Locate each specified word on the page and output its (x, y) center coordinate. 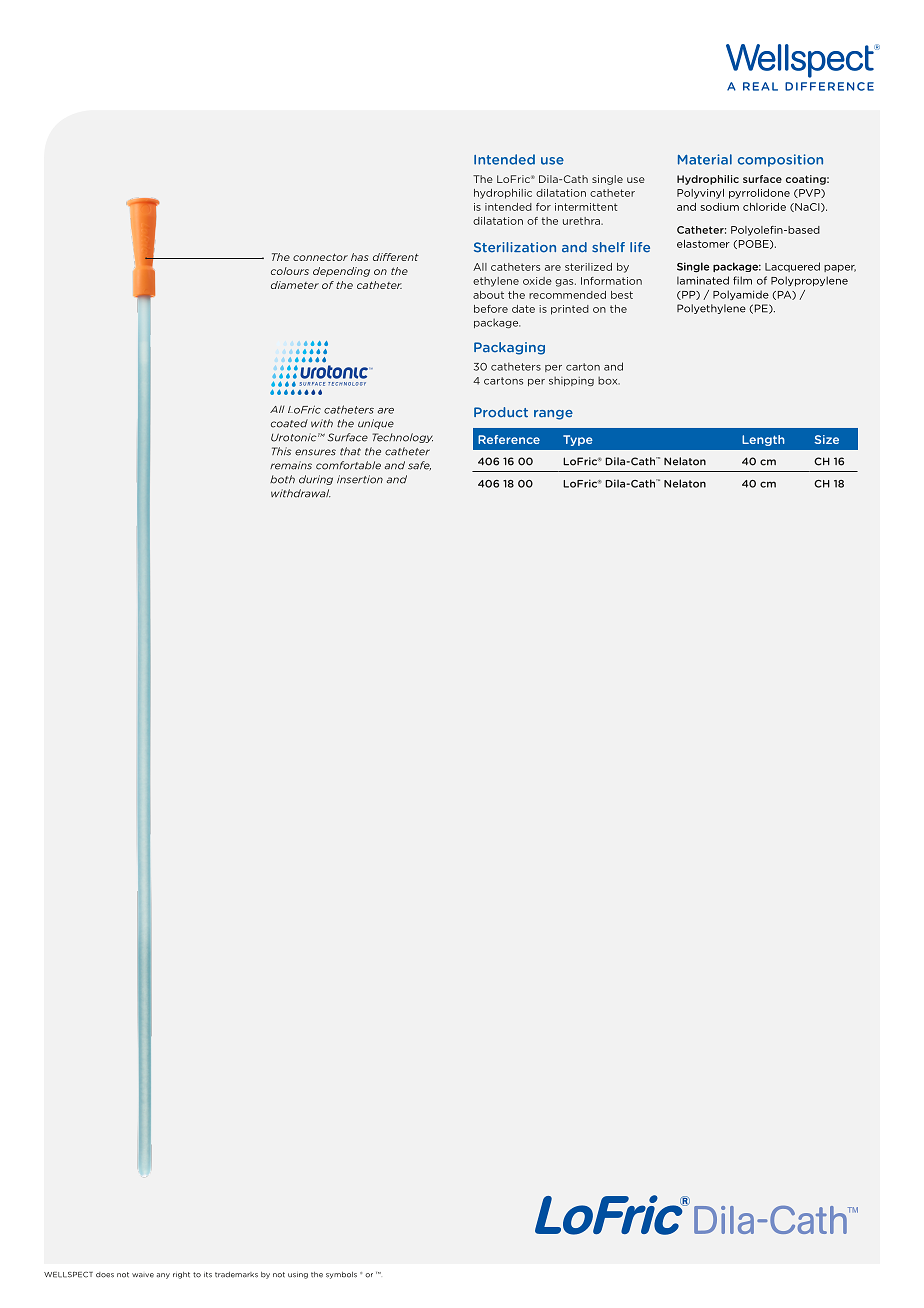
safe (419, 466)
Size (827, 439)
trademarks (236, 1275)
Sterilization (515, 247)
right (181, 1275)
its (208, 1275)
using (298, 1276)
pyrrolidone (759, 194)
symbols (341, 1275)
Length (763, 440)
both (282, 479)
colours (290, 271)
